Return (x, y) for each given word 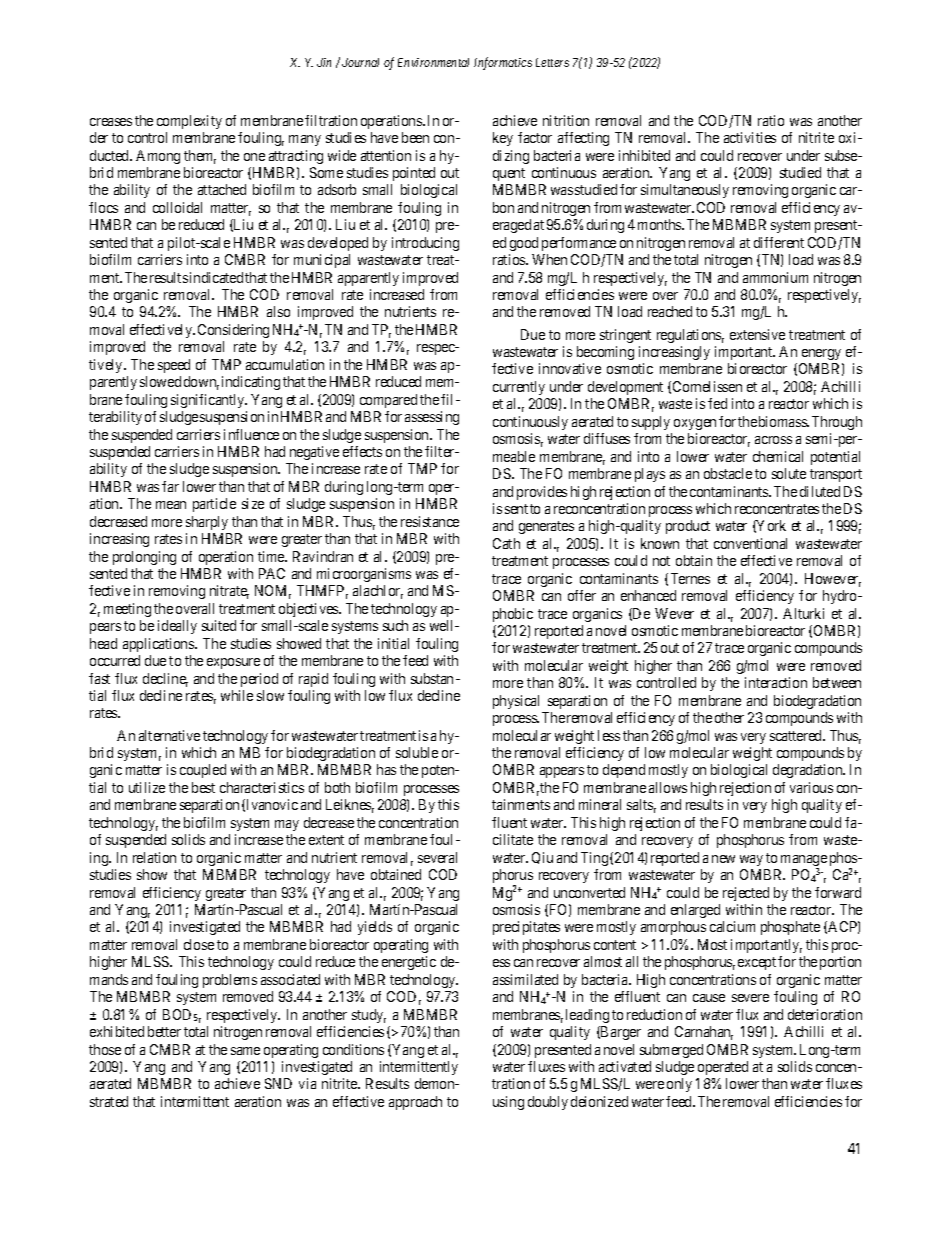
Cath (506, 543)
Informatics (503, 63)
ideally (177, 627)
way (751, 860)
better (164, 1031)
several (437, 857)
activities (750, 137)
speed (174, 366)
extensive (757, 334)
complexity (189, 122)
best (203, 787)
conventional (750, 543)
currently (519, 388)
